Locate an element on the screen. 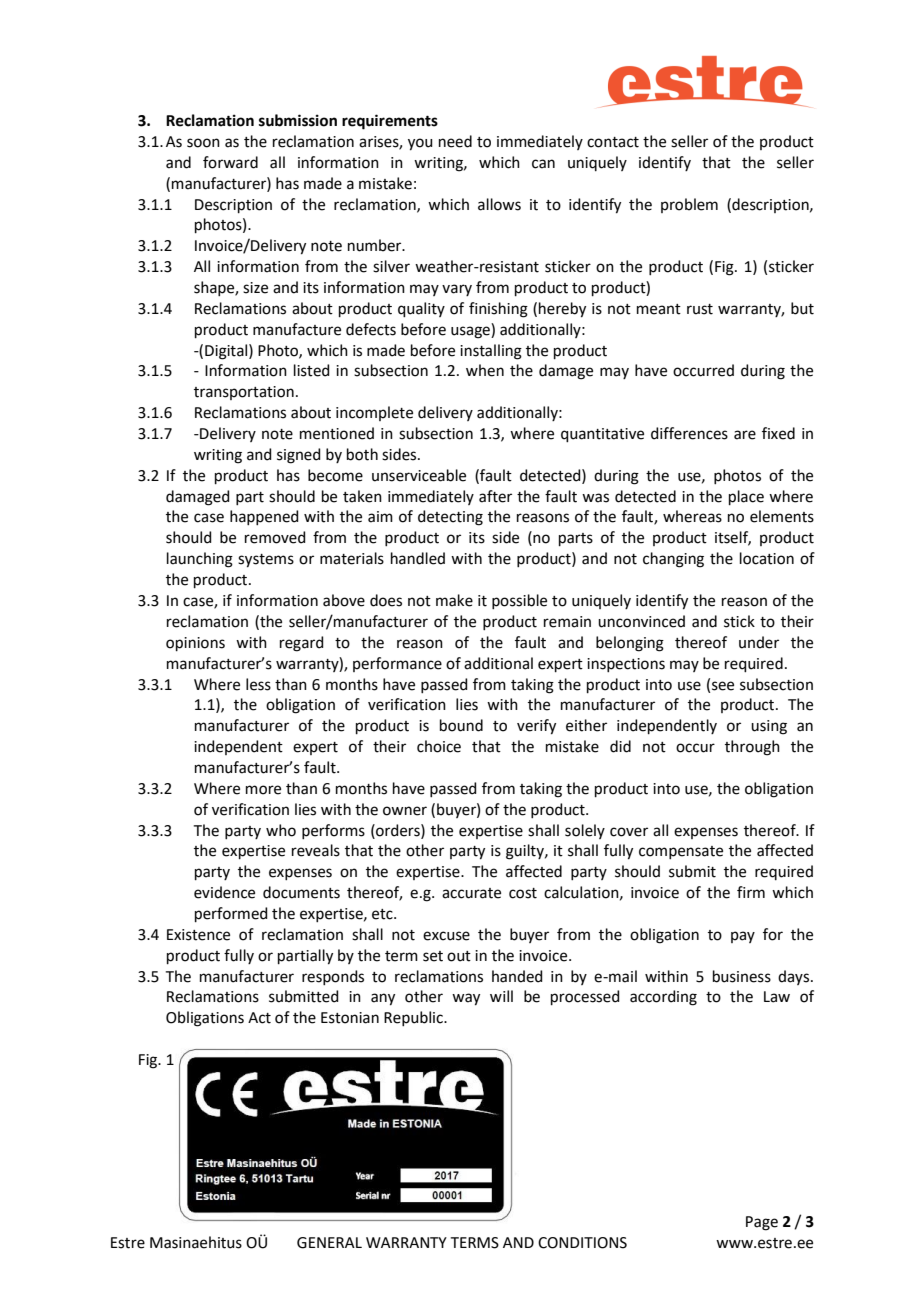 The height and width of the screenshot is (1308, 924). less is located at coordinates (258, 684).
